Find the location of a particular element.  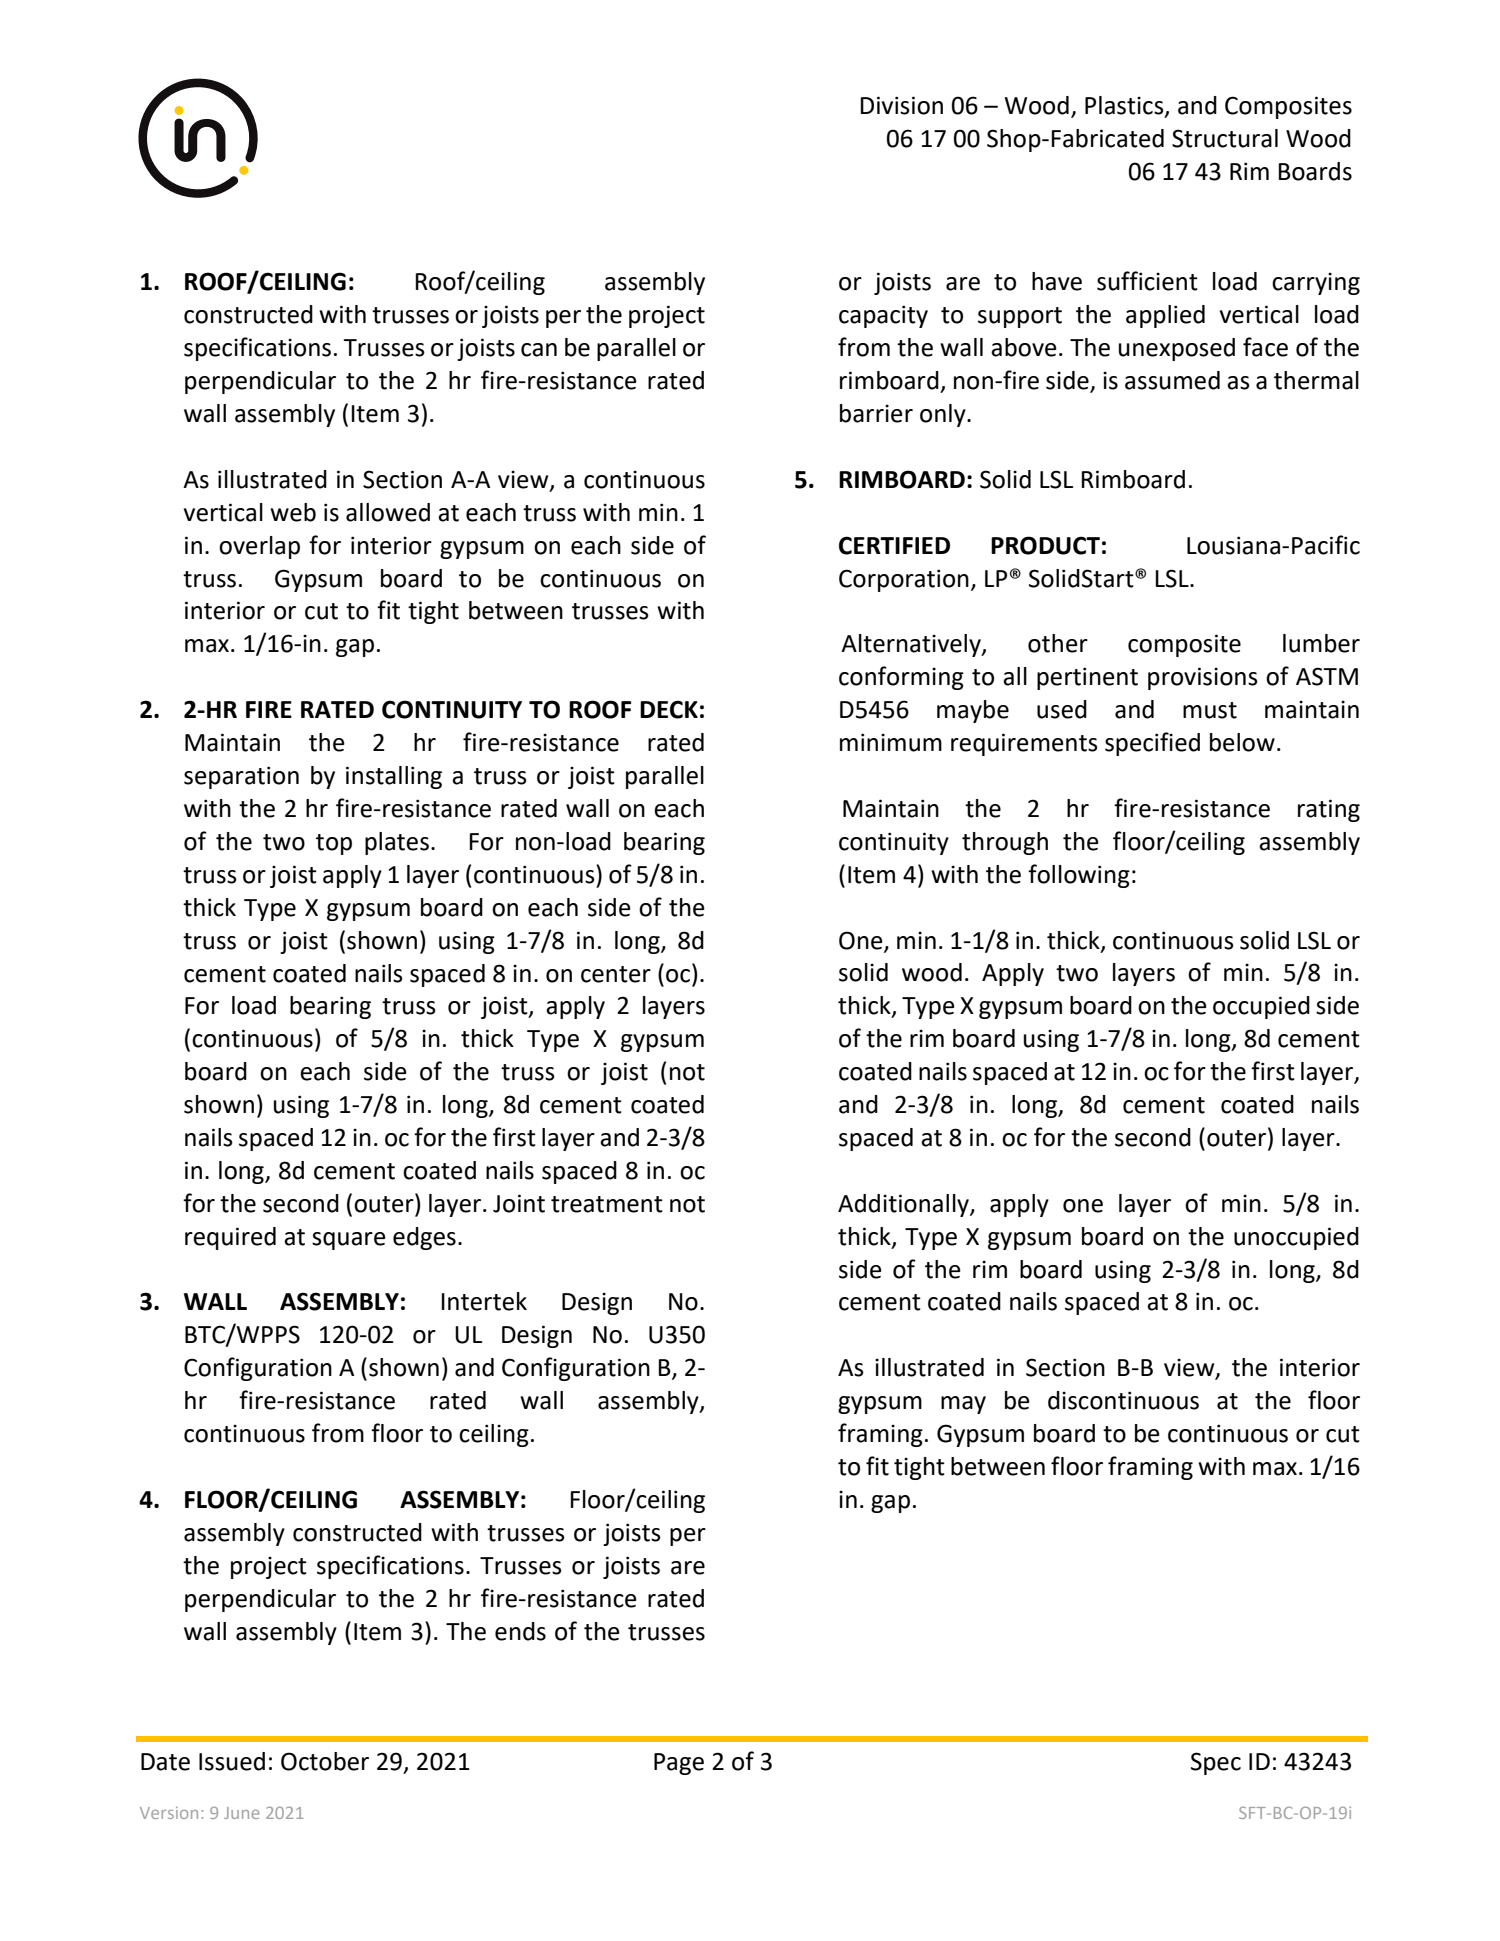

Structural is located at coordinates (1225, 138).
